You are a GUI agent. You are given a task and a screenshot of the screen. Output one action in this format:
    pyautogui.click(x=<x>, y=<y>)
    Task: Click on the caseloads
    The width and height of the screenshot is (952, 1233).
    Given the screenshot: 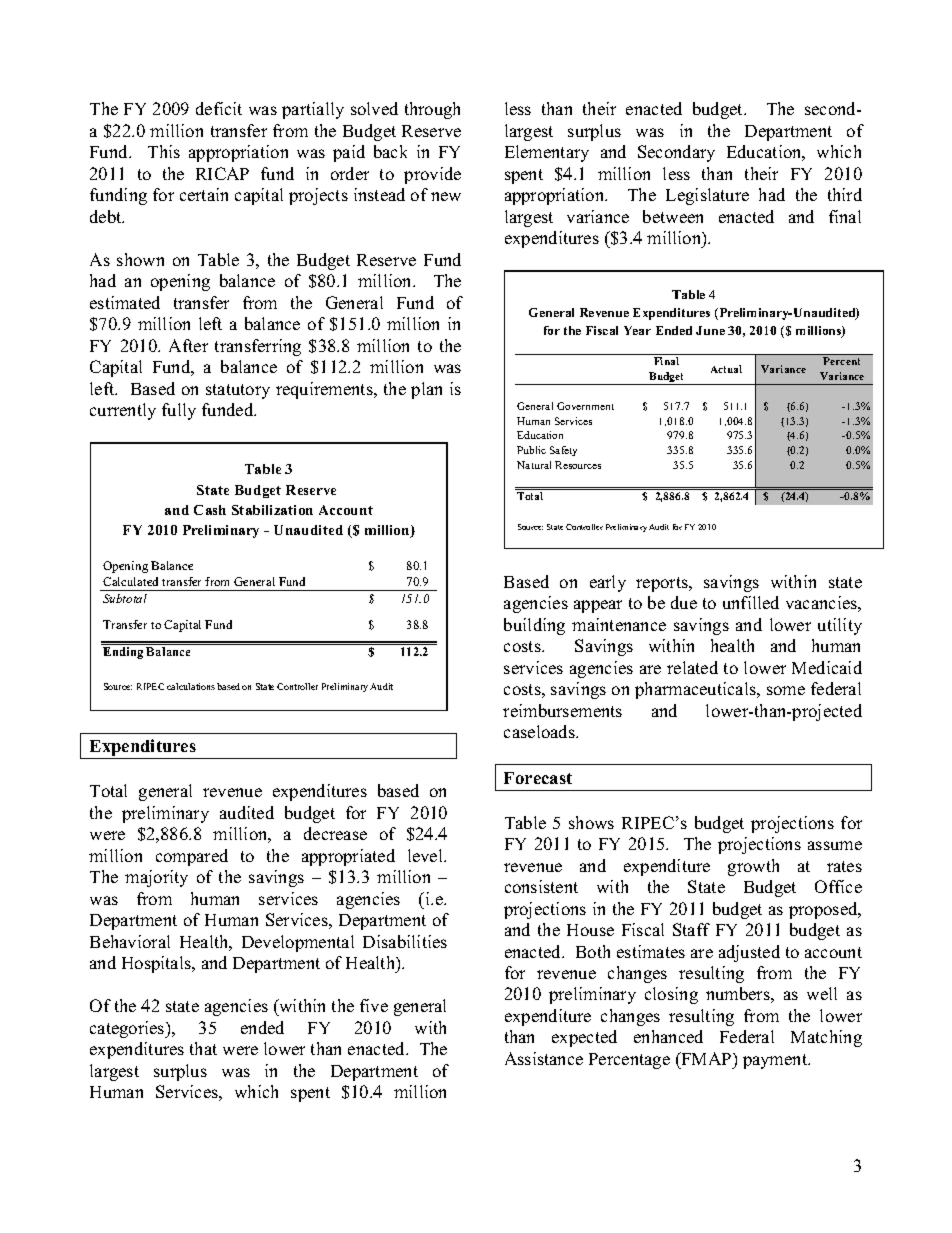 What is the action you would take?
    pyautogui.click(x=540, y=731)
